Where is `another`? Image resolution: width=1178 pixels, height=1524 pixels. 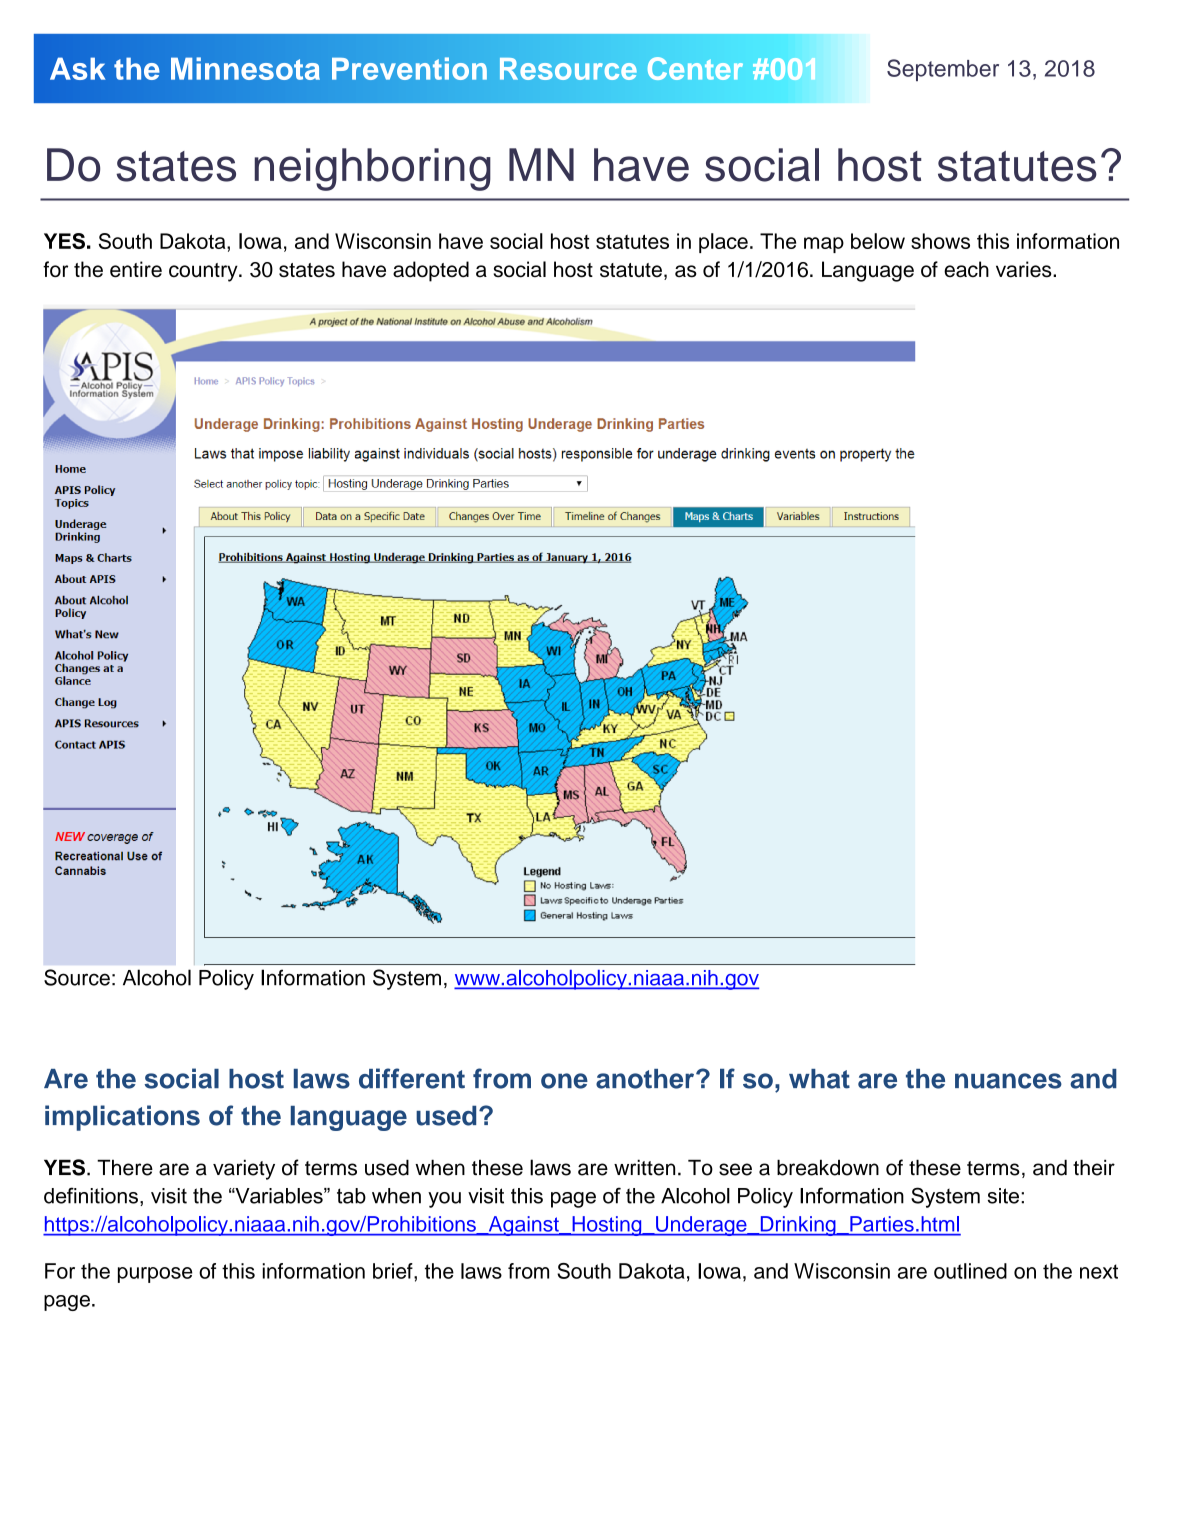 another is located at coordinates (646, 1079).
